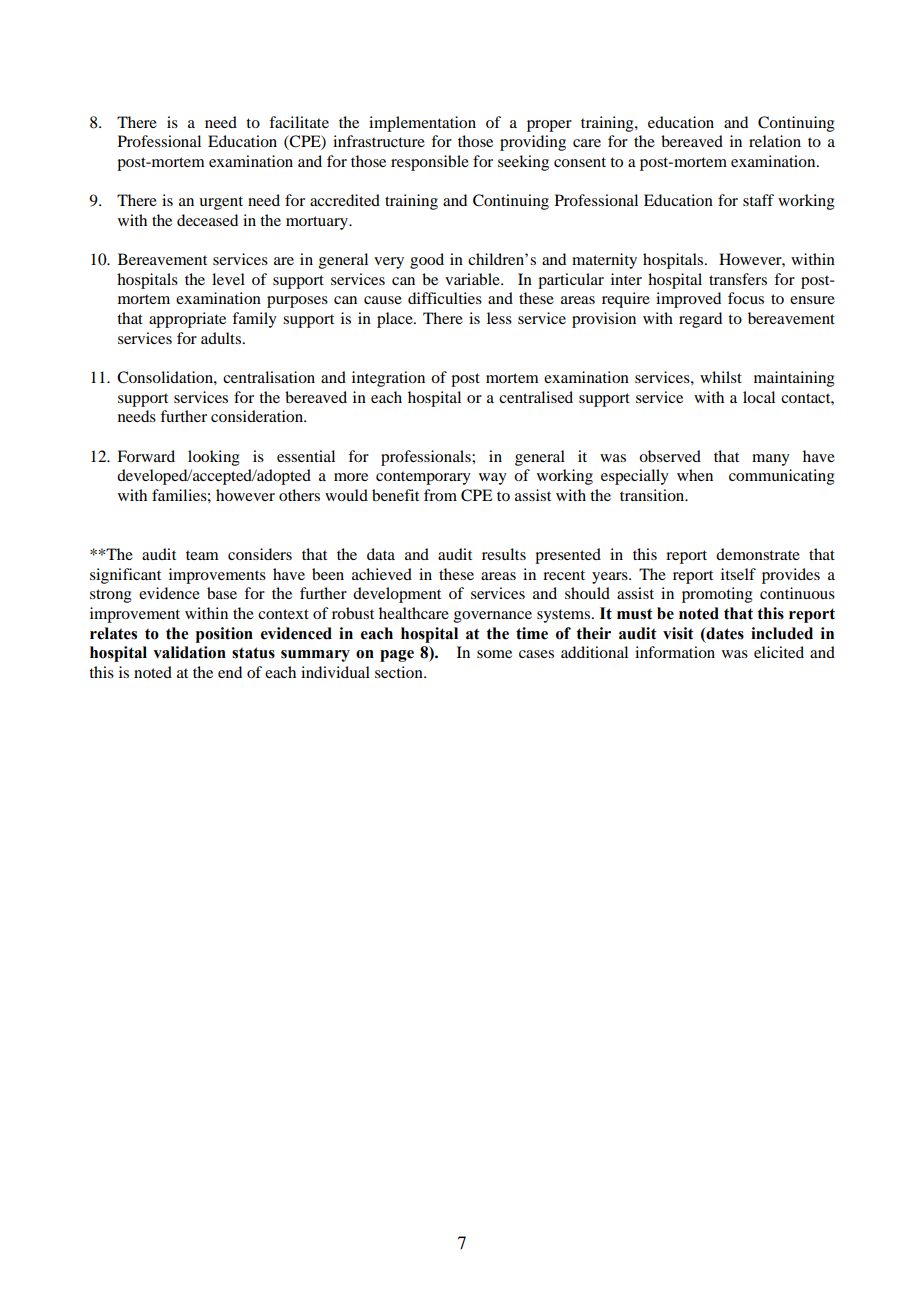 The width and height of the screenshot is (924, 1308). Describe the element at coordinates (299, 122) in the screenshot. I see `facilitate` at that location.
